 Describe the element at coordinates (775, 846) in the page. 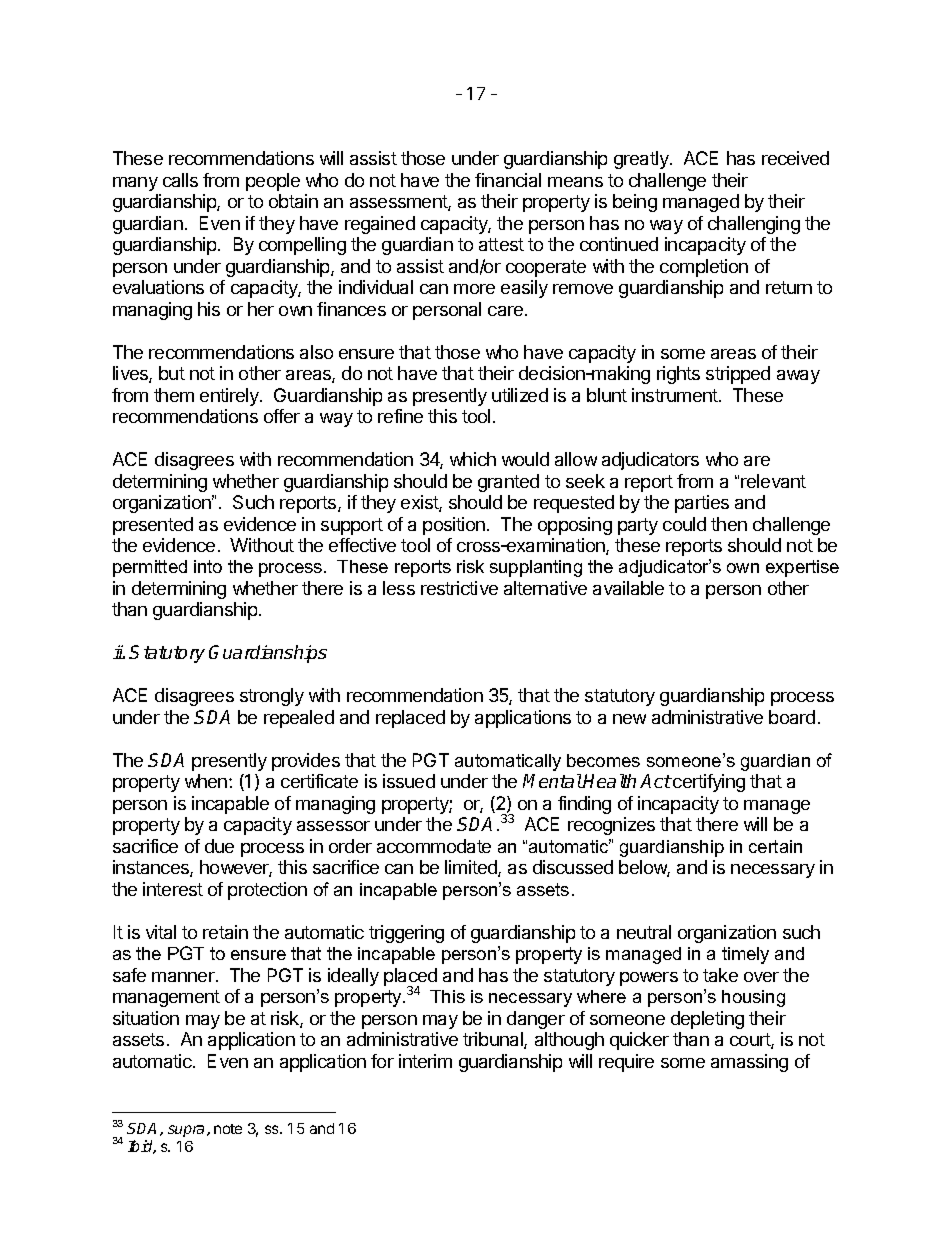

I see `certain` at that location.
